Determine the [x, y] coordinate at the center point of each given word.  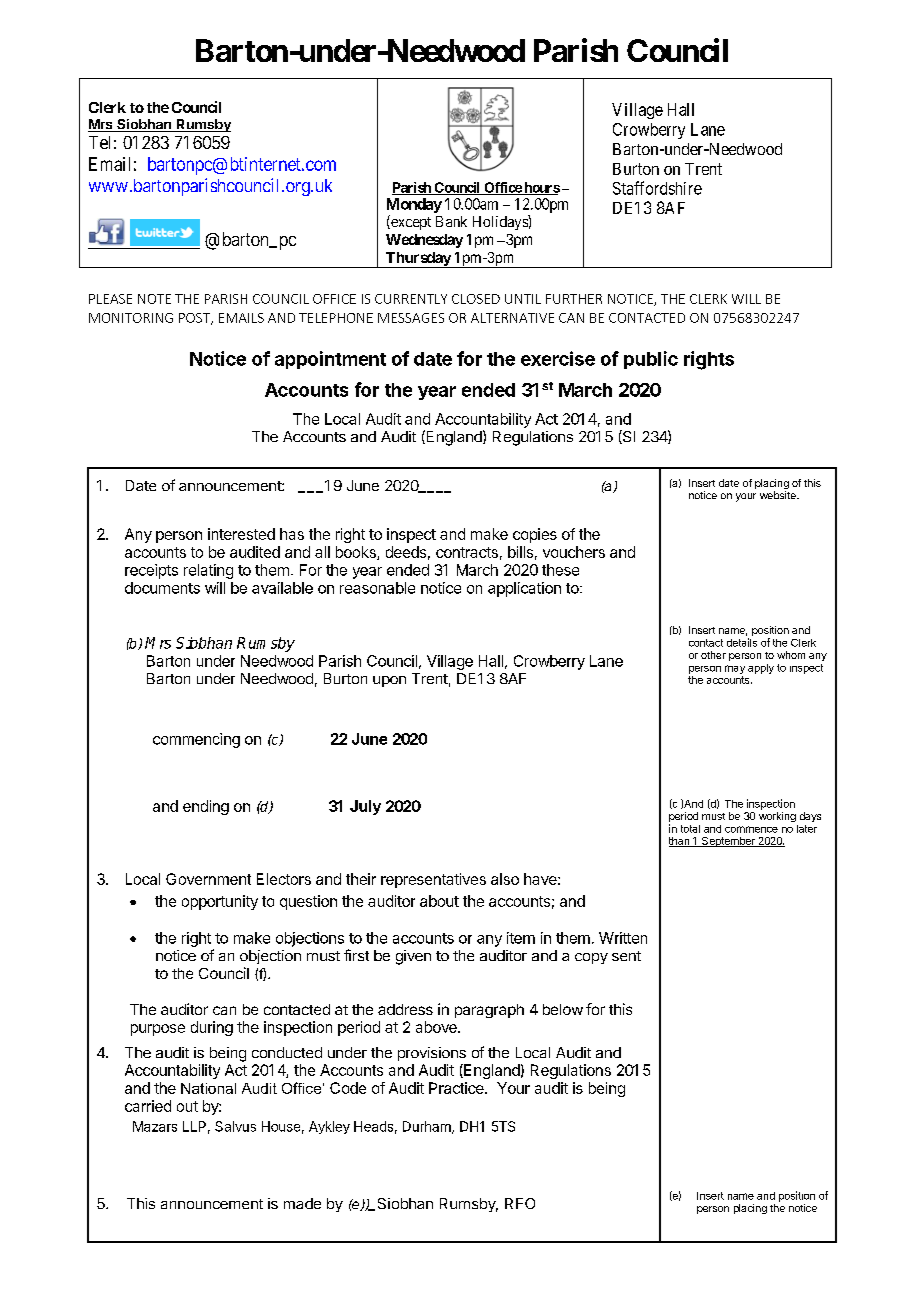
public [651, 360]
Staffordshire [657, 188]
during [212, 1028]
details [742, 642]
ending [206, 807]
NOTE [154, 299]
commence [751, 829]
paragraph [489, 1011]
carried [148, 1106]
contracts [467, 552]
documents [162, 588]
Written [623, 938]
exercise [558, 358]
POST [195, 319]
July [365, 807]
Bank [451, 221]
